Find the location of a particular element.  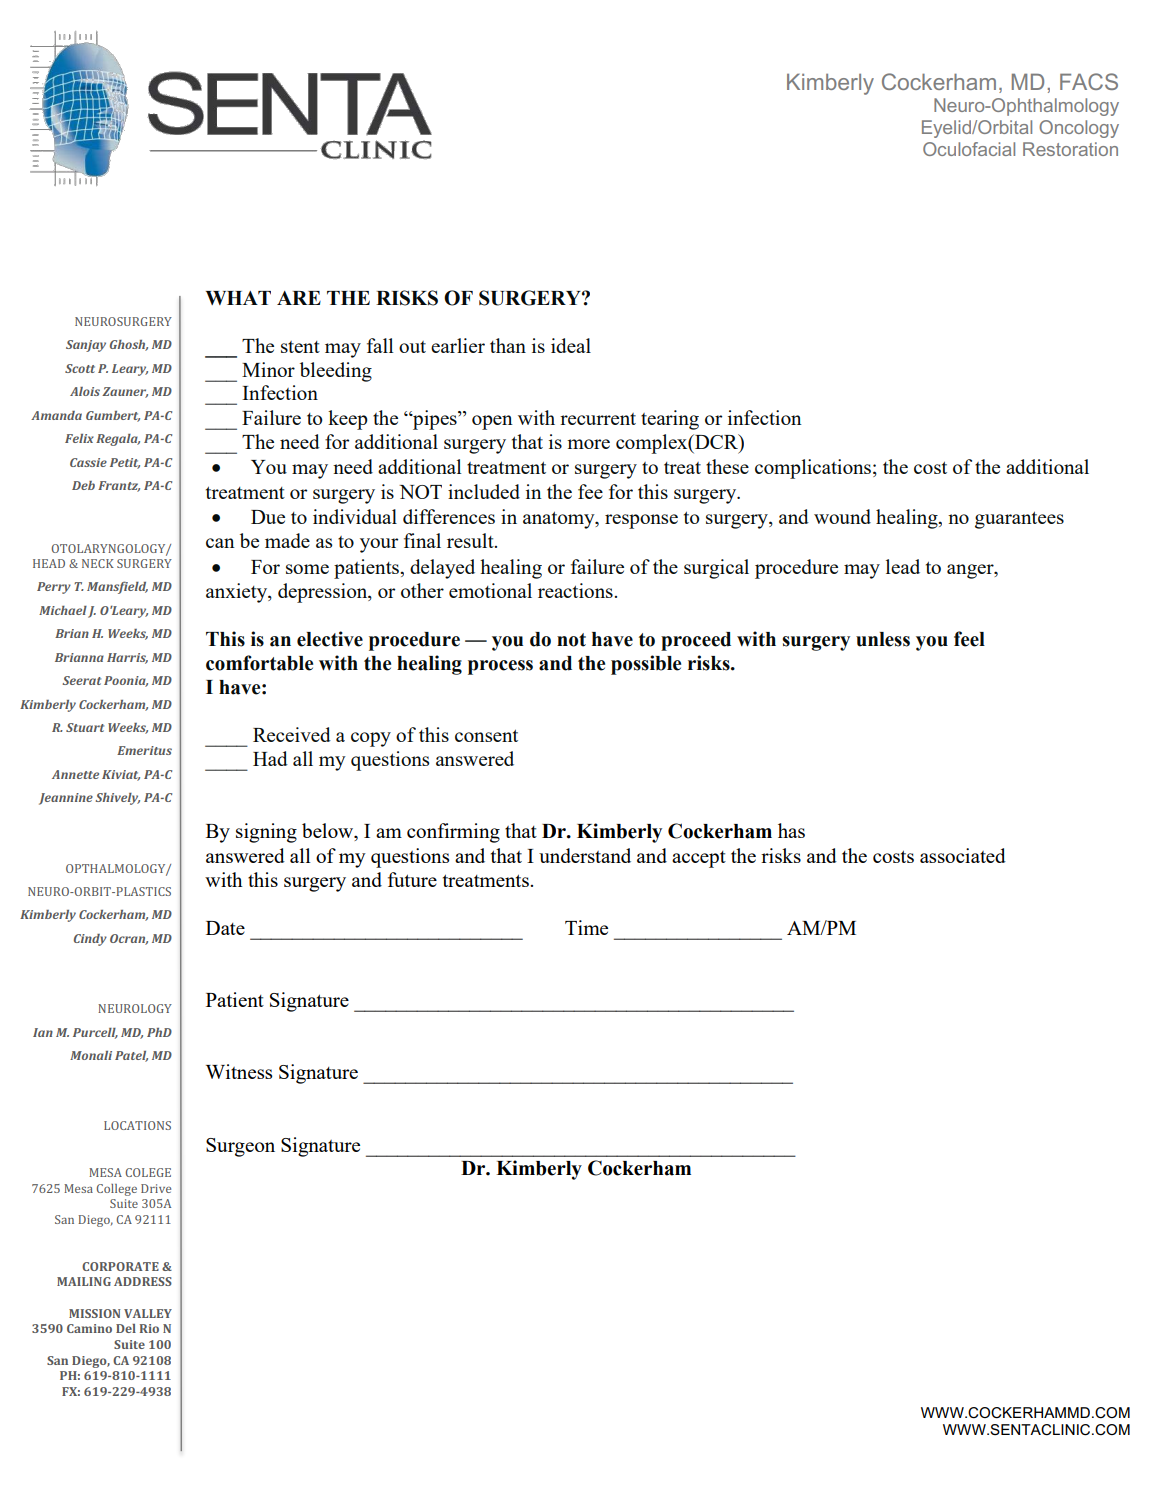

guarantees is located at coordinates (1019, 520).
